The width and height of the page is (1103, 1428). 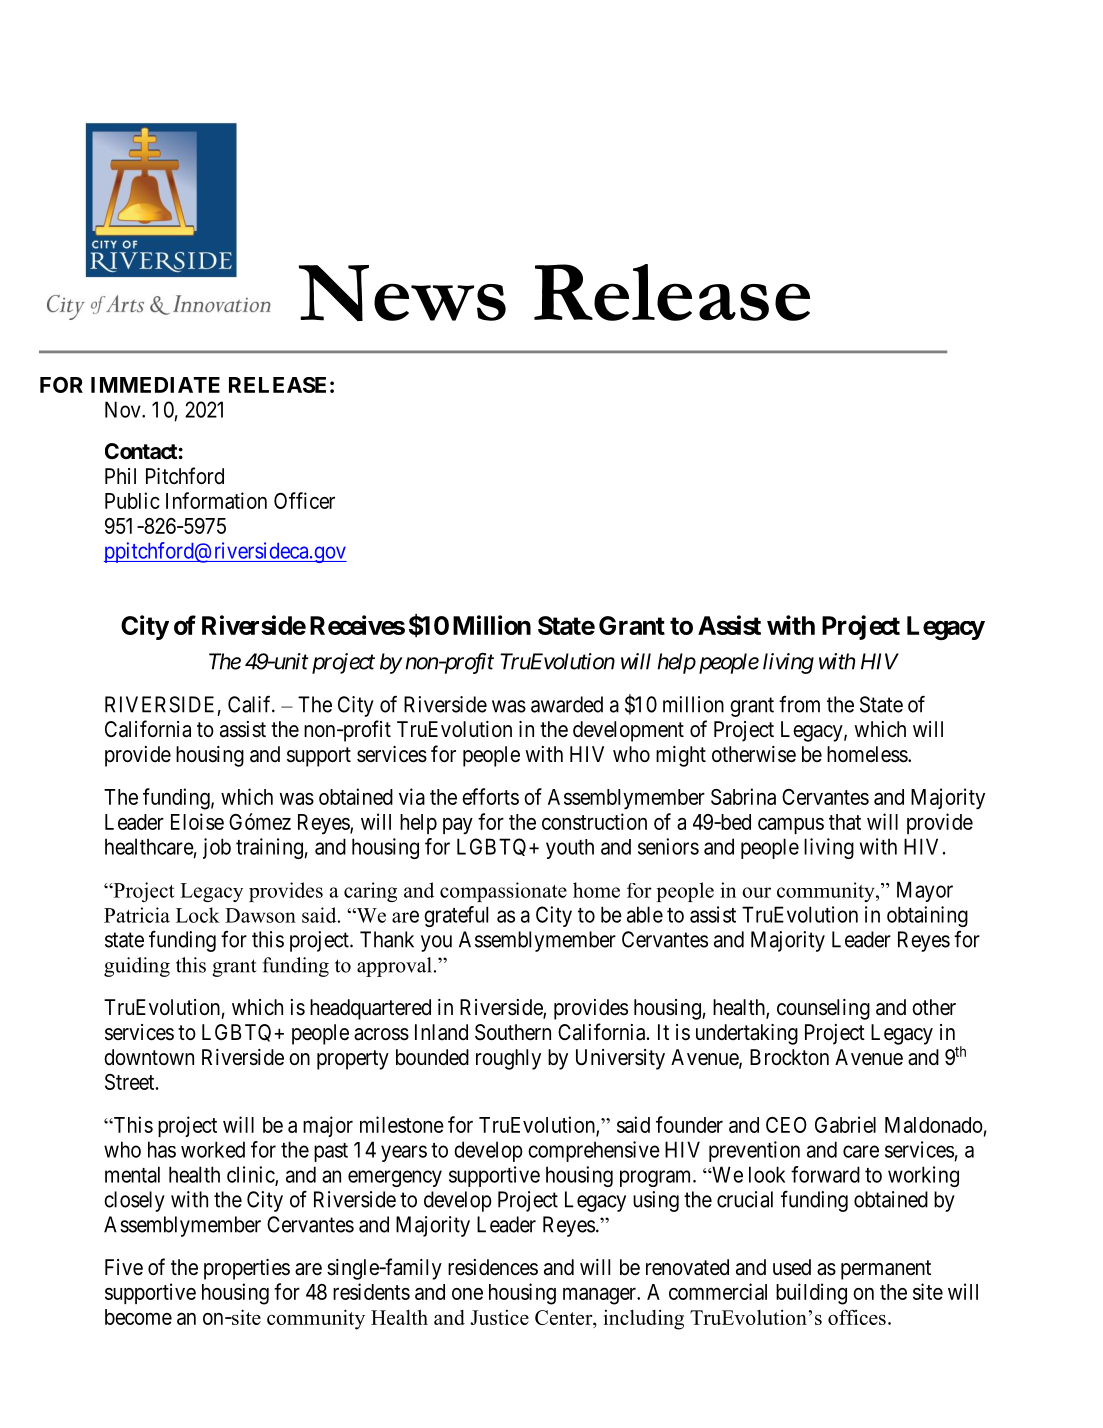 What do you see at coordinates (811, 1294) in the page?
I see `building` at bounding box center [811, 1294].
